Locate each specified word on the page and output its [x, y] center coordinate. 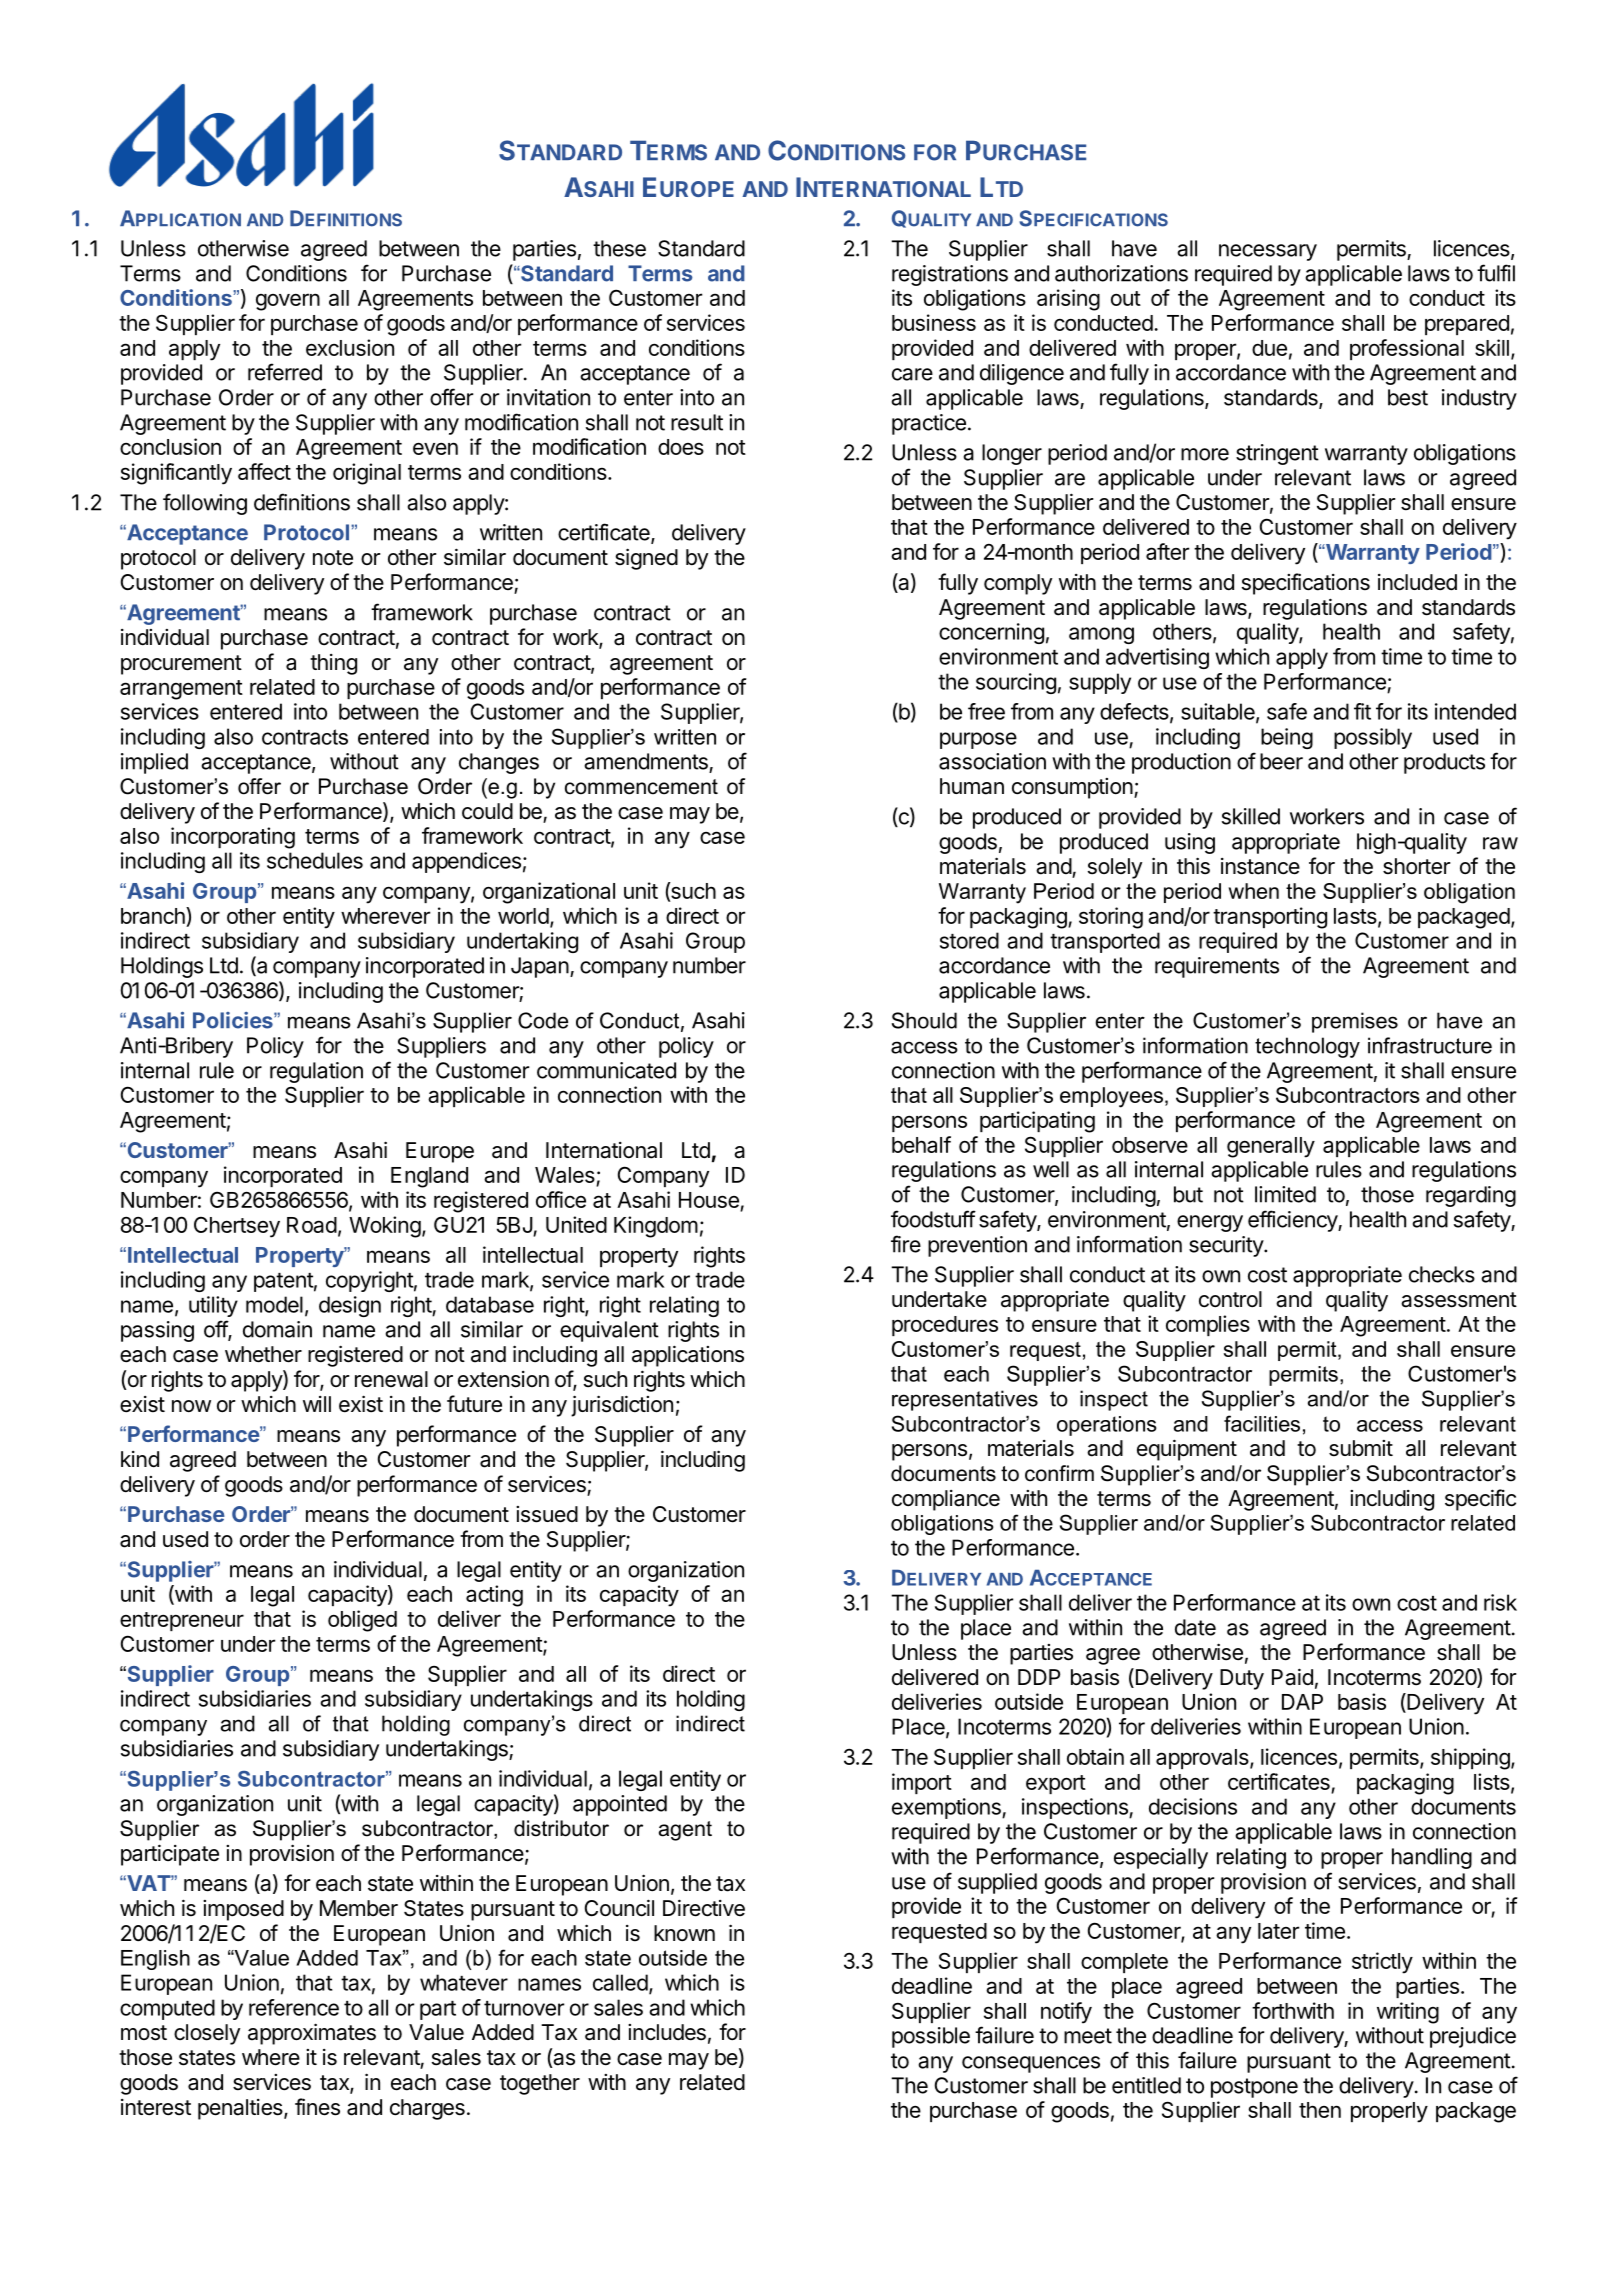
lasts [1355, 916]
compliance [946, 1500]
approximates [312, 2034]
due [1269, 348]
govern [288, 302]
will [317, 1404]
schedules [315, 860]
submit [1361, 1448]
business [934, 322]
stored [969, 940]
